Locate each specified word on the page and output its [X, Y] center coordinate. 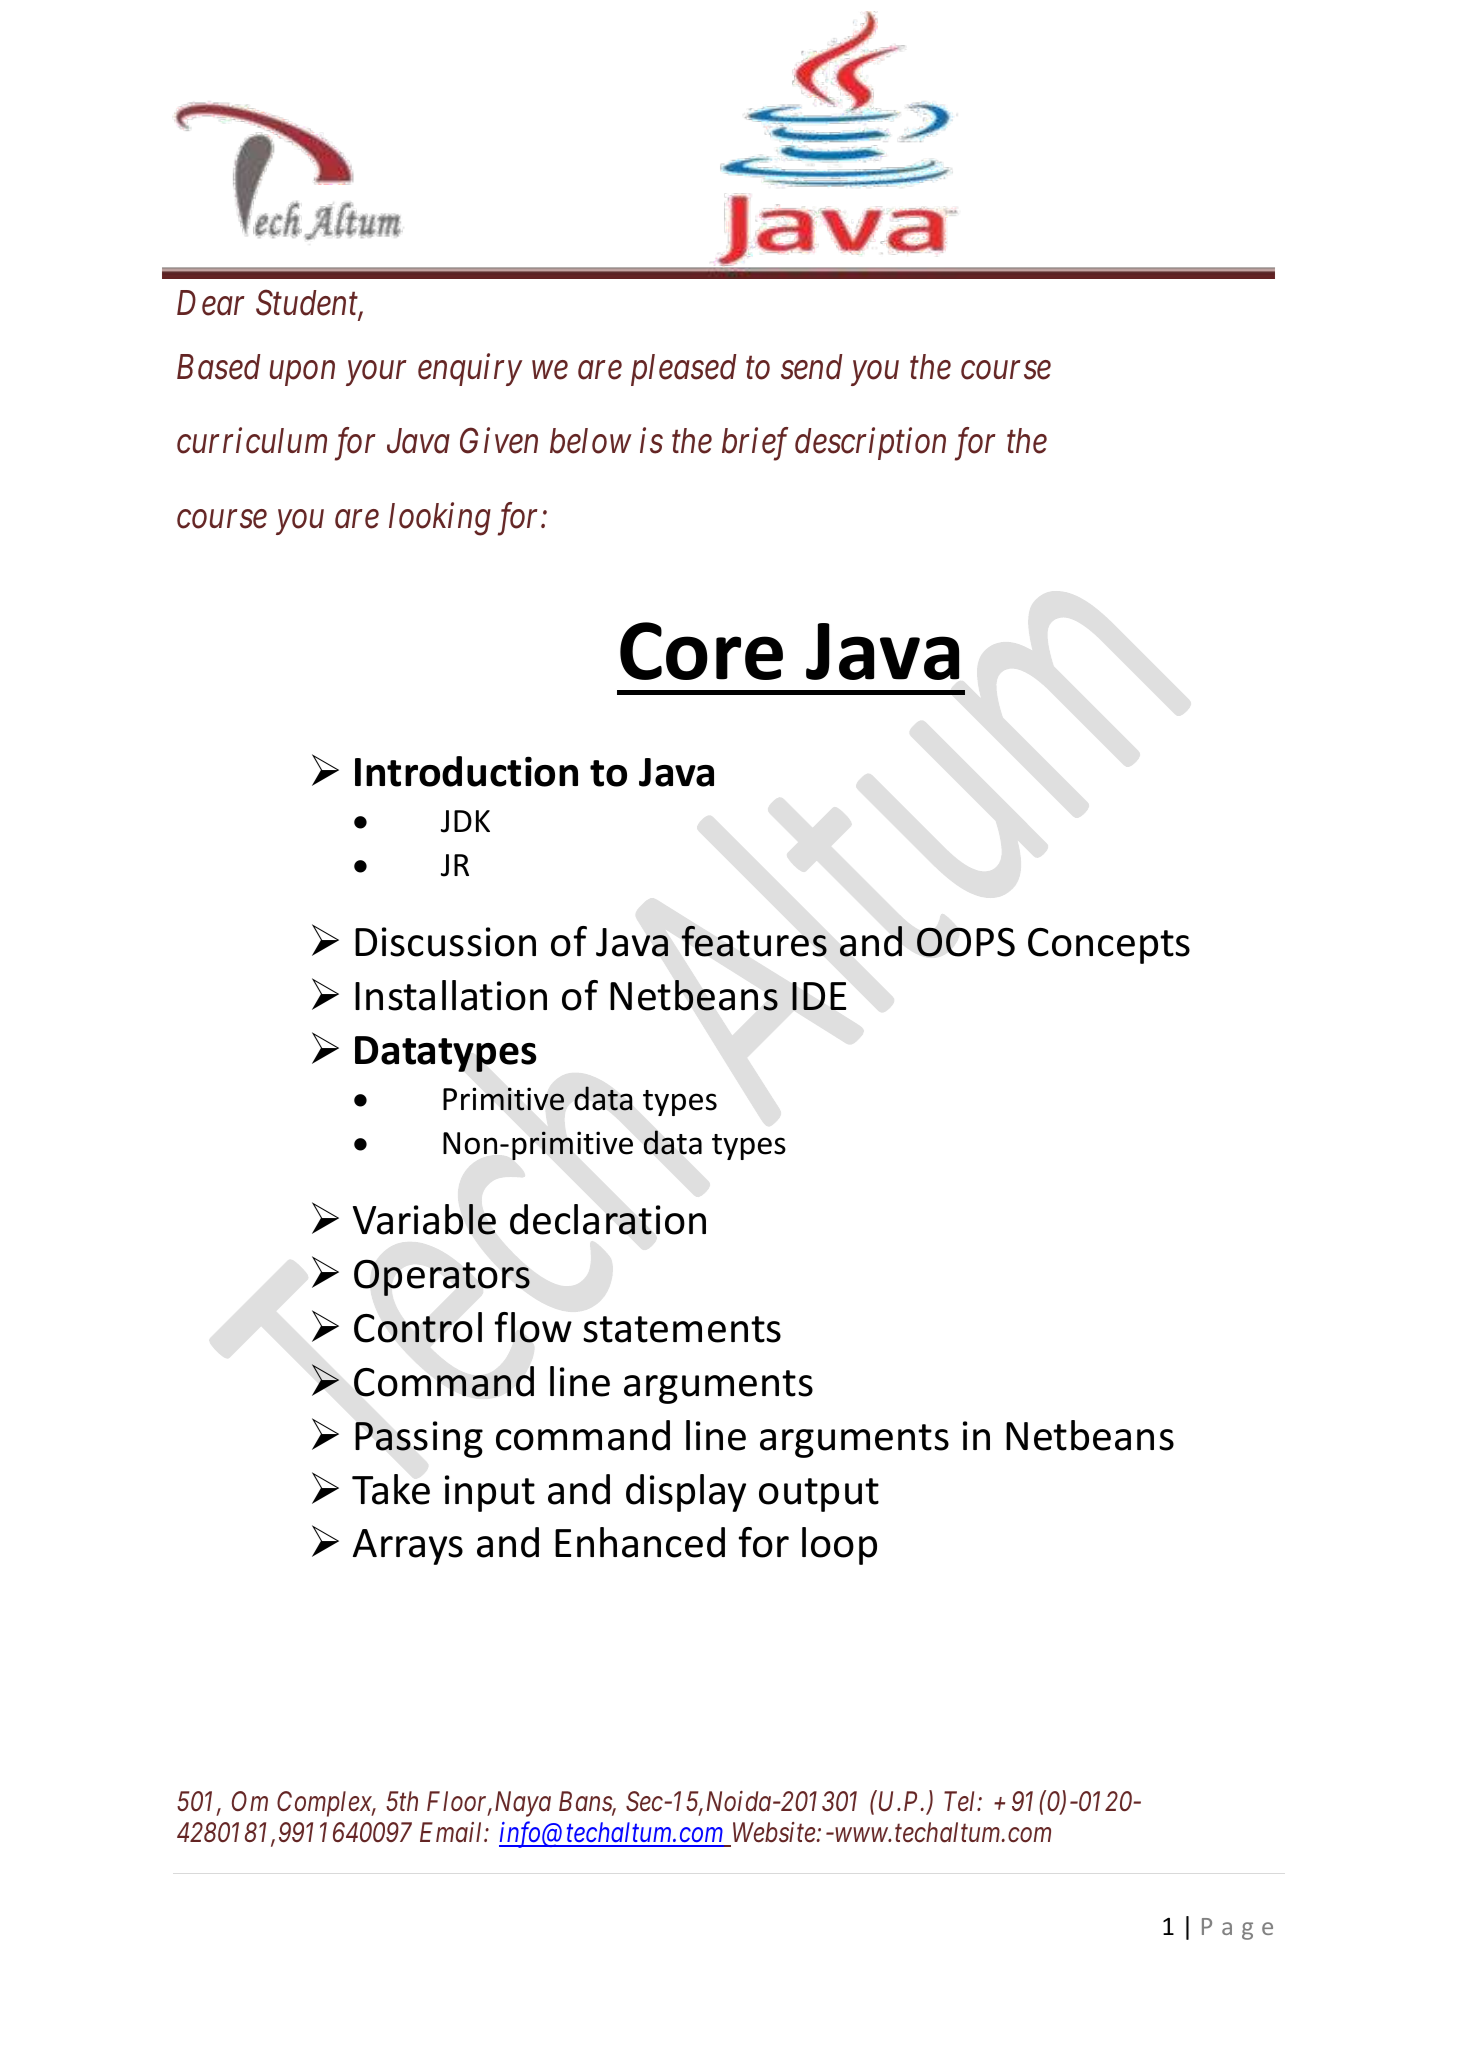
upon [302, 374]
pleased [683, 370]
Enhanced [640, 1542]
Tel [961, 1801]
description [870, 444]
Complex [326, 1804]
